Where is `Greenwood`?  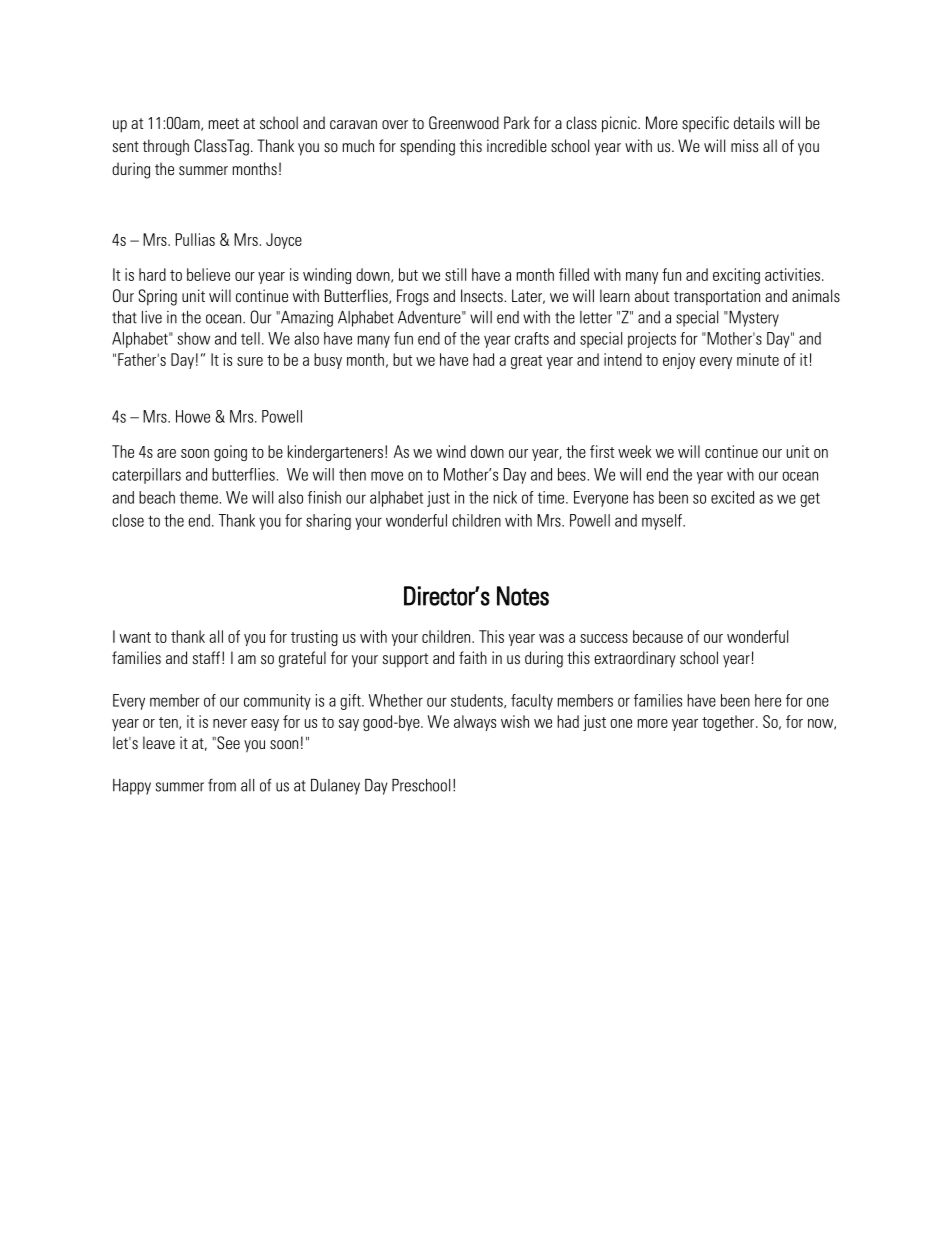
Greenwood is located at coordinates (464, 123).
